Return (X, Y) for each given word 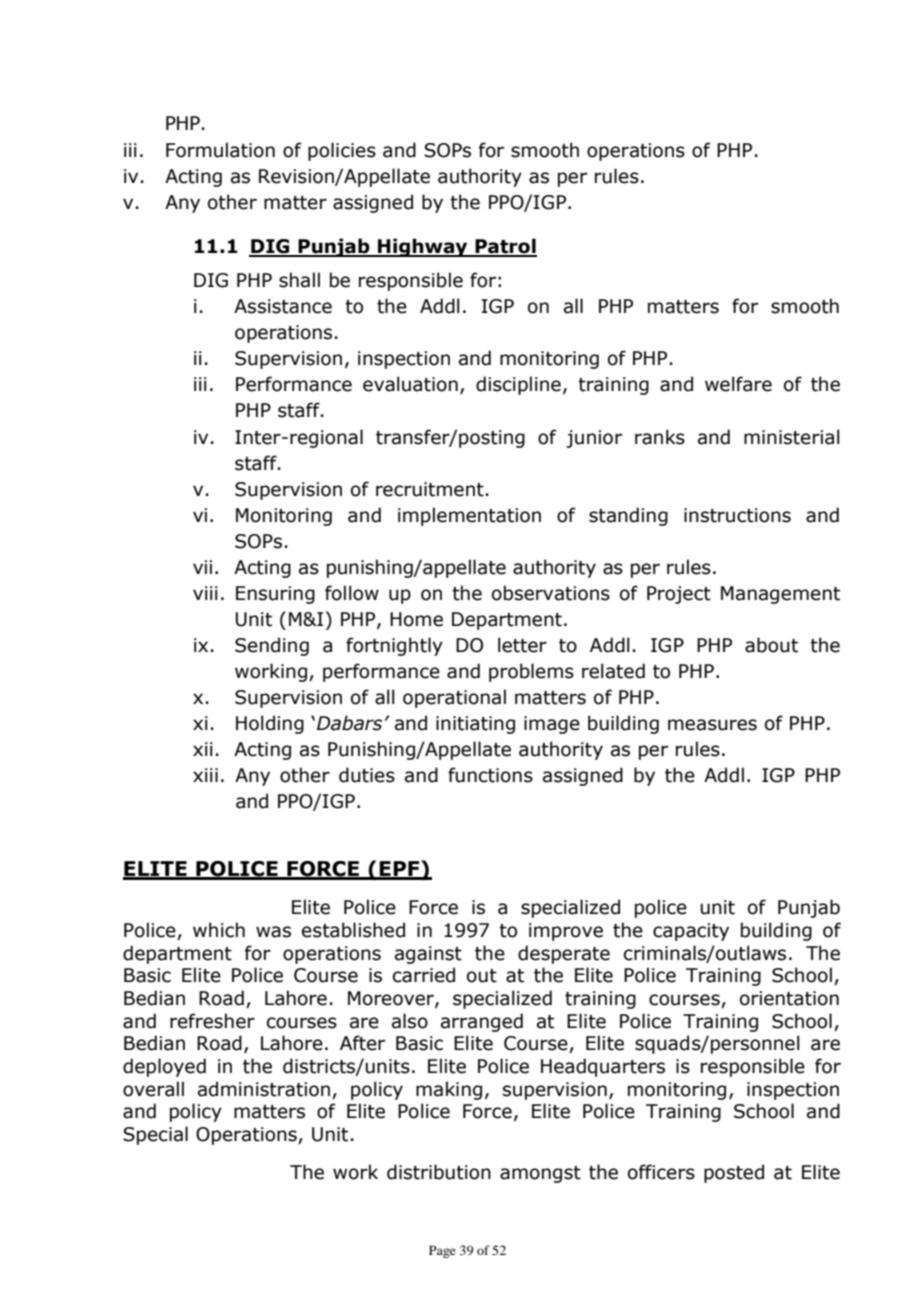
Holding (270, 724)
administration (264, 1089)
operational (454, 698)
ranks (660, 437)
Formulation (220, 150)
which (219, 930)
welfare (738, 384)
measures (712, 725)
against (428, 955)
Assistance (283, 306)
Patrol (505, 247)
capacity (691, 932)
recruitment (430, 489)
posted (734, 1173)
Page (442, 1251)
